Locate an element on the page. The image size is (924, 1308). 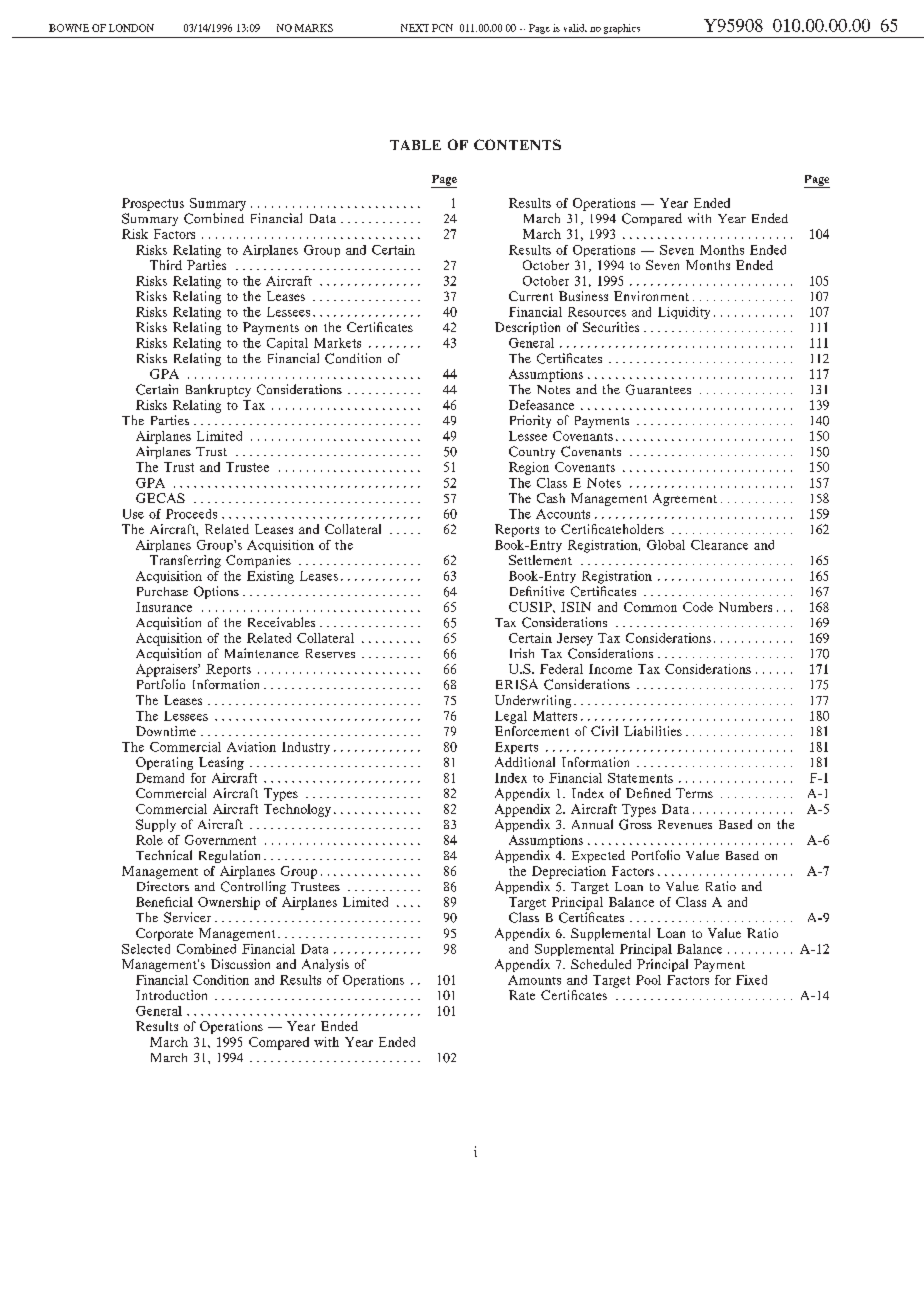
Securities is located at coordinates (611, 327).
